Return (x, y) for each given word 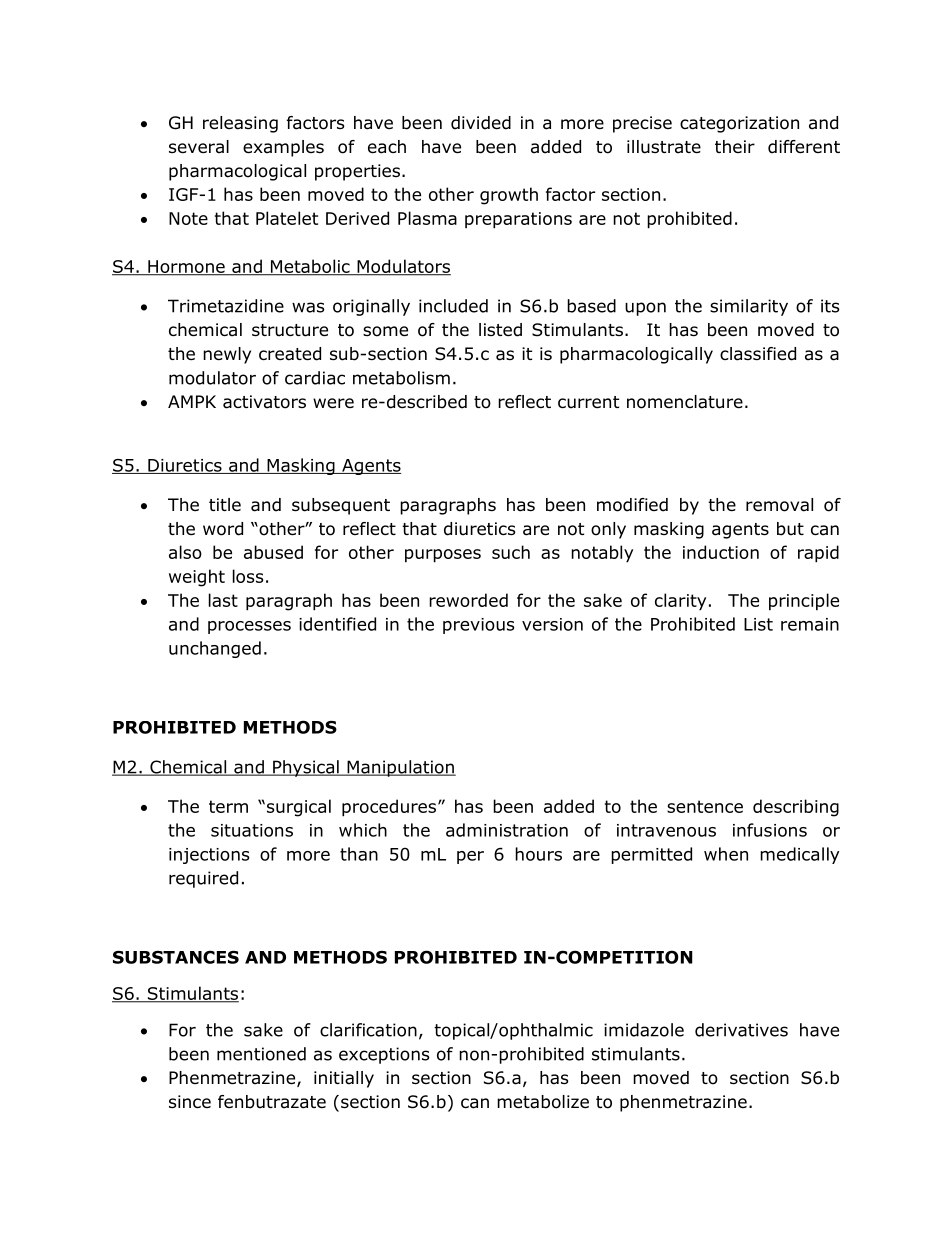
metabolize (543, 1102)
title (225, 504)
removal (779, 505)
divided (481, 123)
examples (283, 148)
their (735, 146)
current (588, 402)
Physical (306, 768)
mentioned (261, 1054)
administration (507, 830)
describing (796, 808)
